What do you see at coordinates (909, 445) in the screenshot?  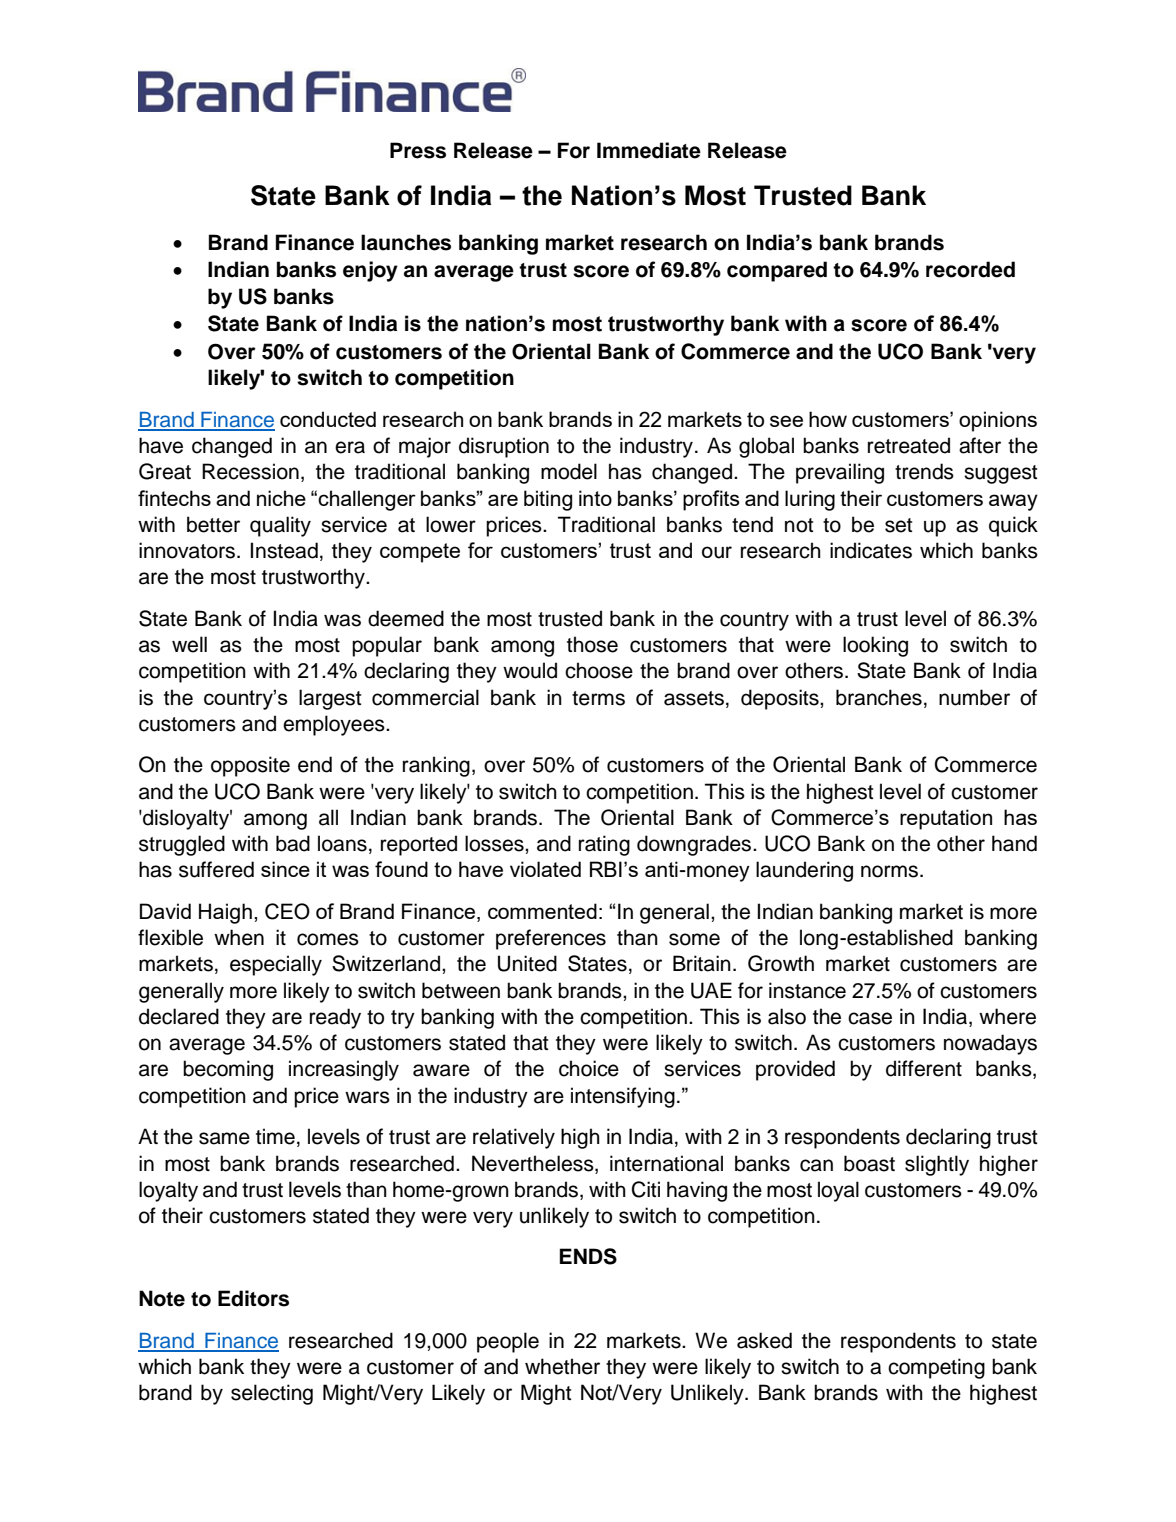 I see `retreated` at bounding box center [909, 445].
